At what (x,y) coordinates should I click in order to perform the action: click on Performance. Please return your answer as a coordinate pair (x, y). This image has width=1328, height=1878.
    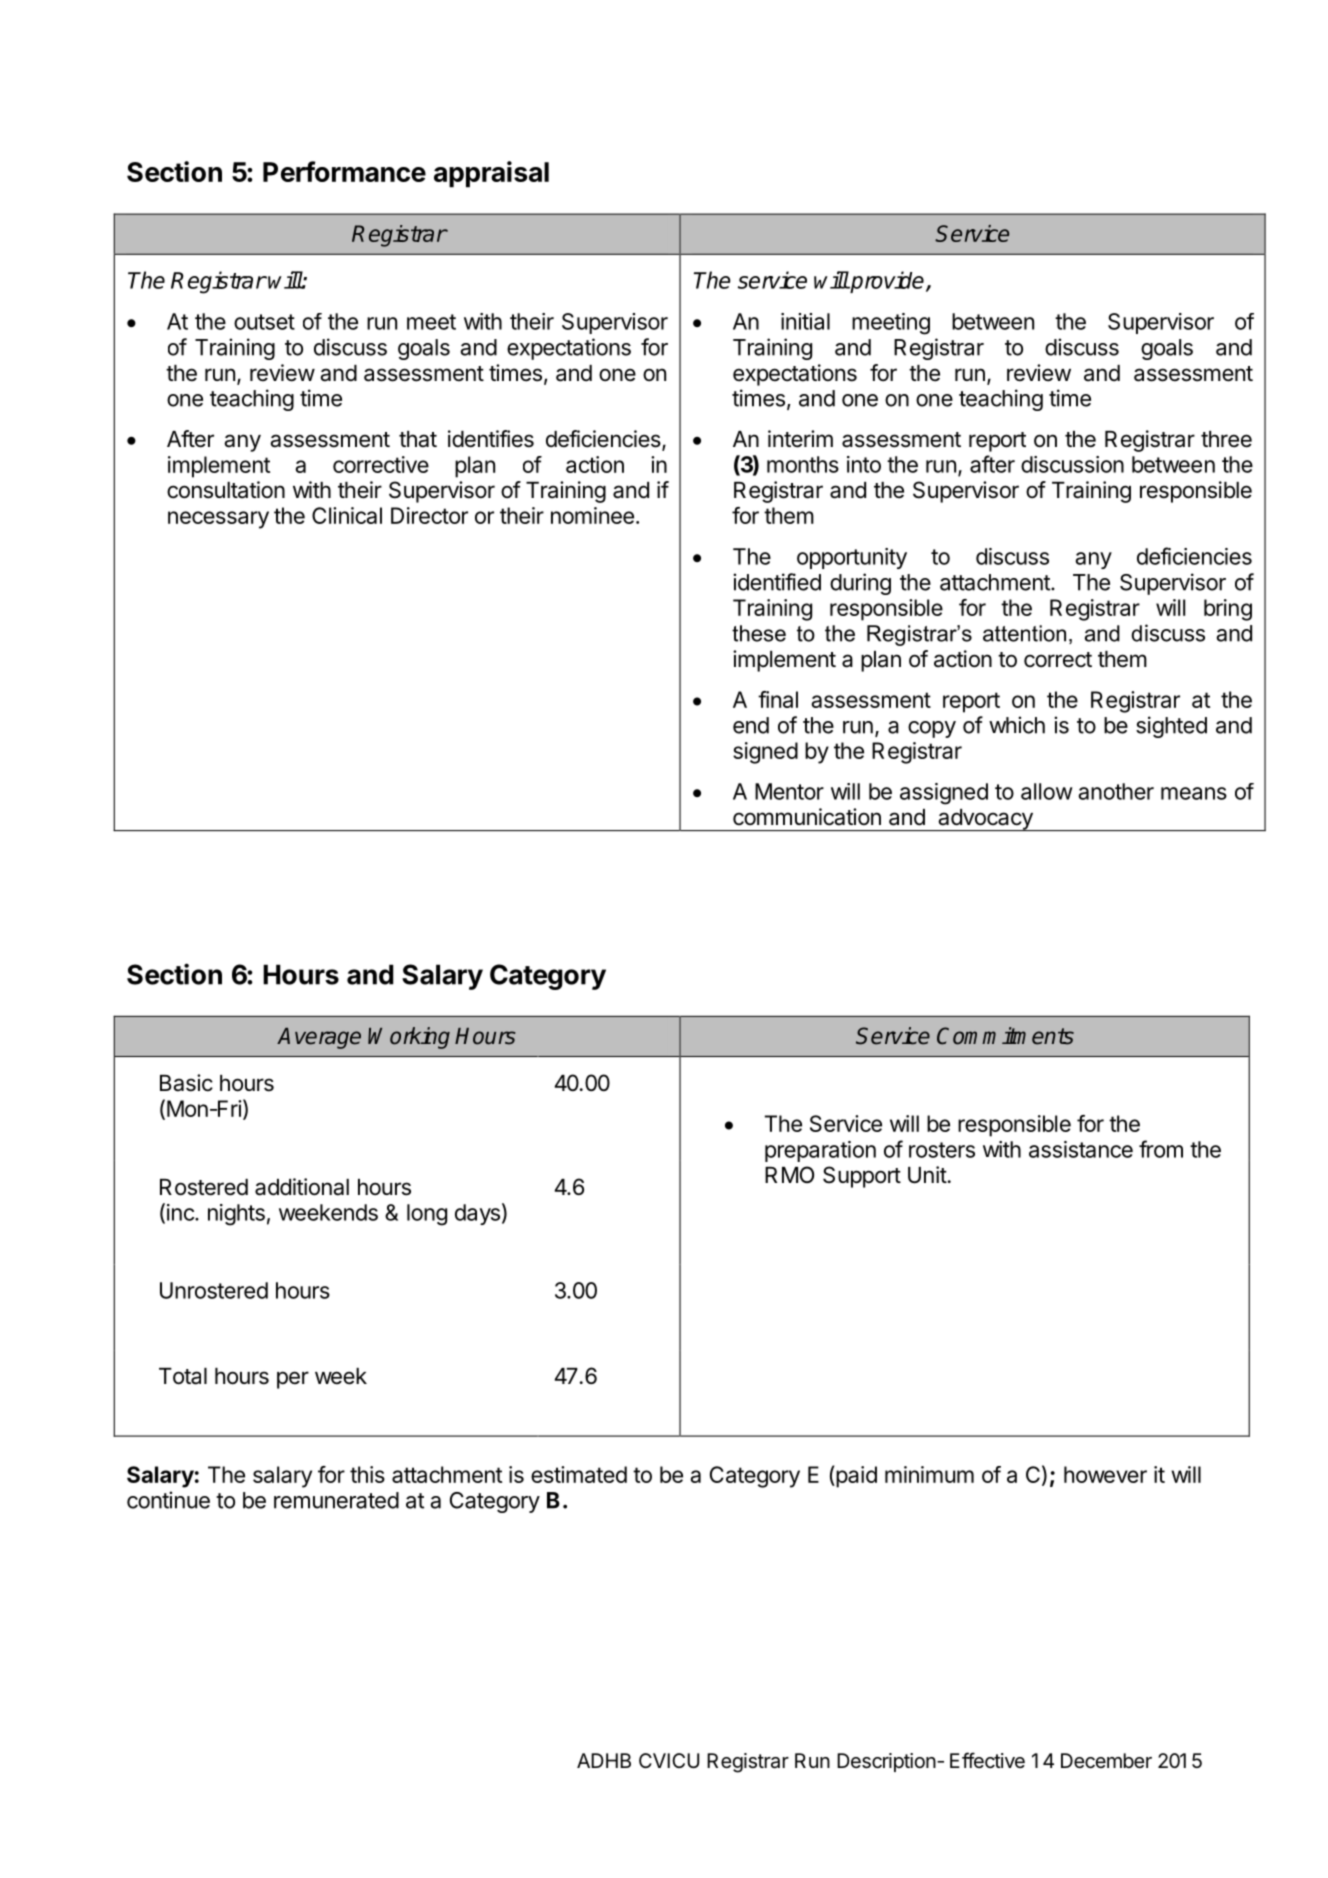
    Looking at the image, I should click on (344, 171).
